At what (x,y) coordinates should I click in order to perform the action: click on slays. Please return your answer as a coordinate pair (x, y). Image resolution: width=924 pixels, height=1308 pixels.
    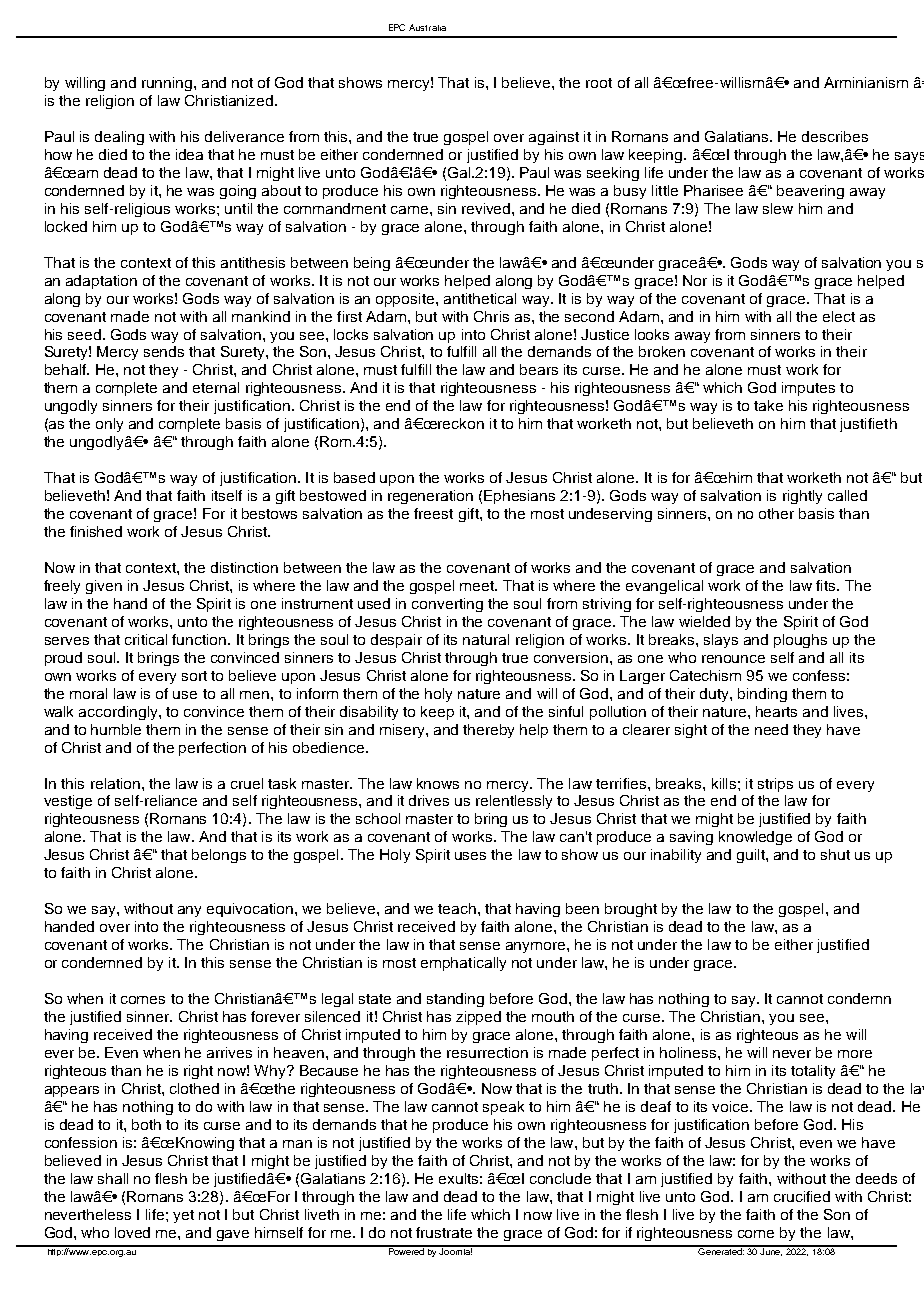
    Looking at the image, I should click on (721, 641).
